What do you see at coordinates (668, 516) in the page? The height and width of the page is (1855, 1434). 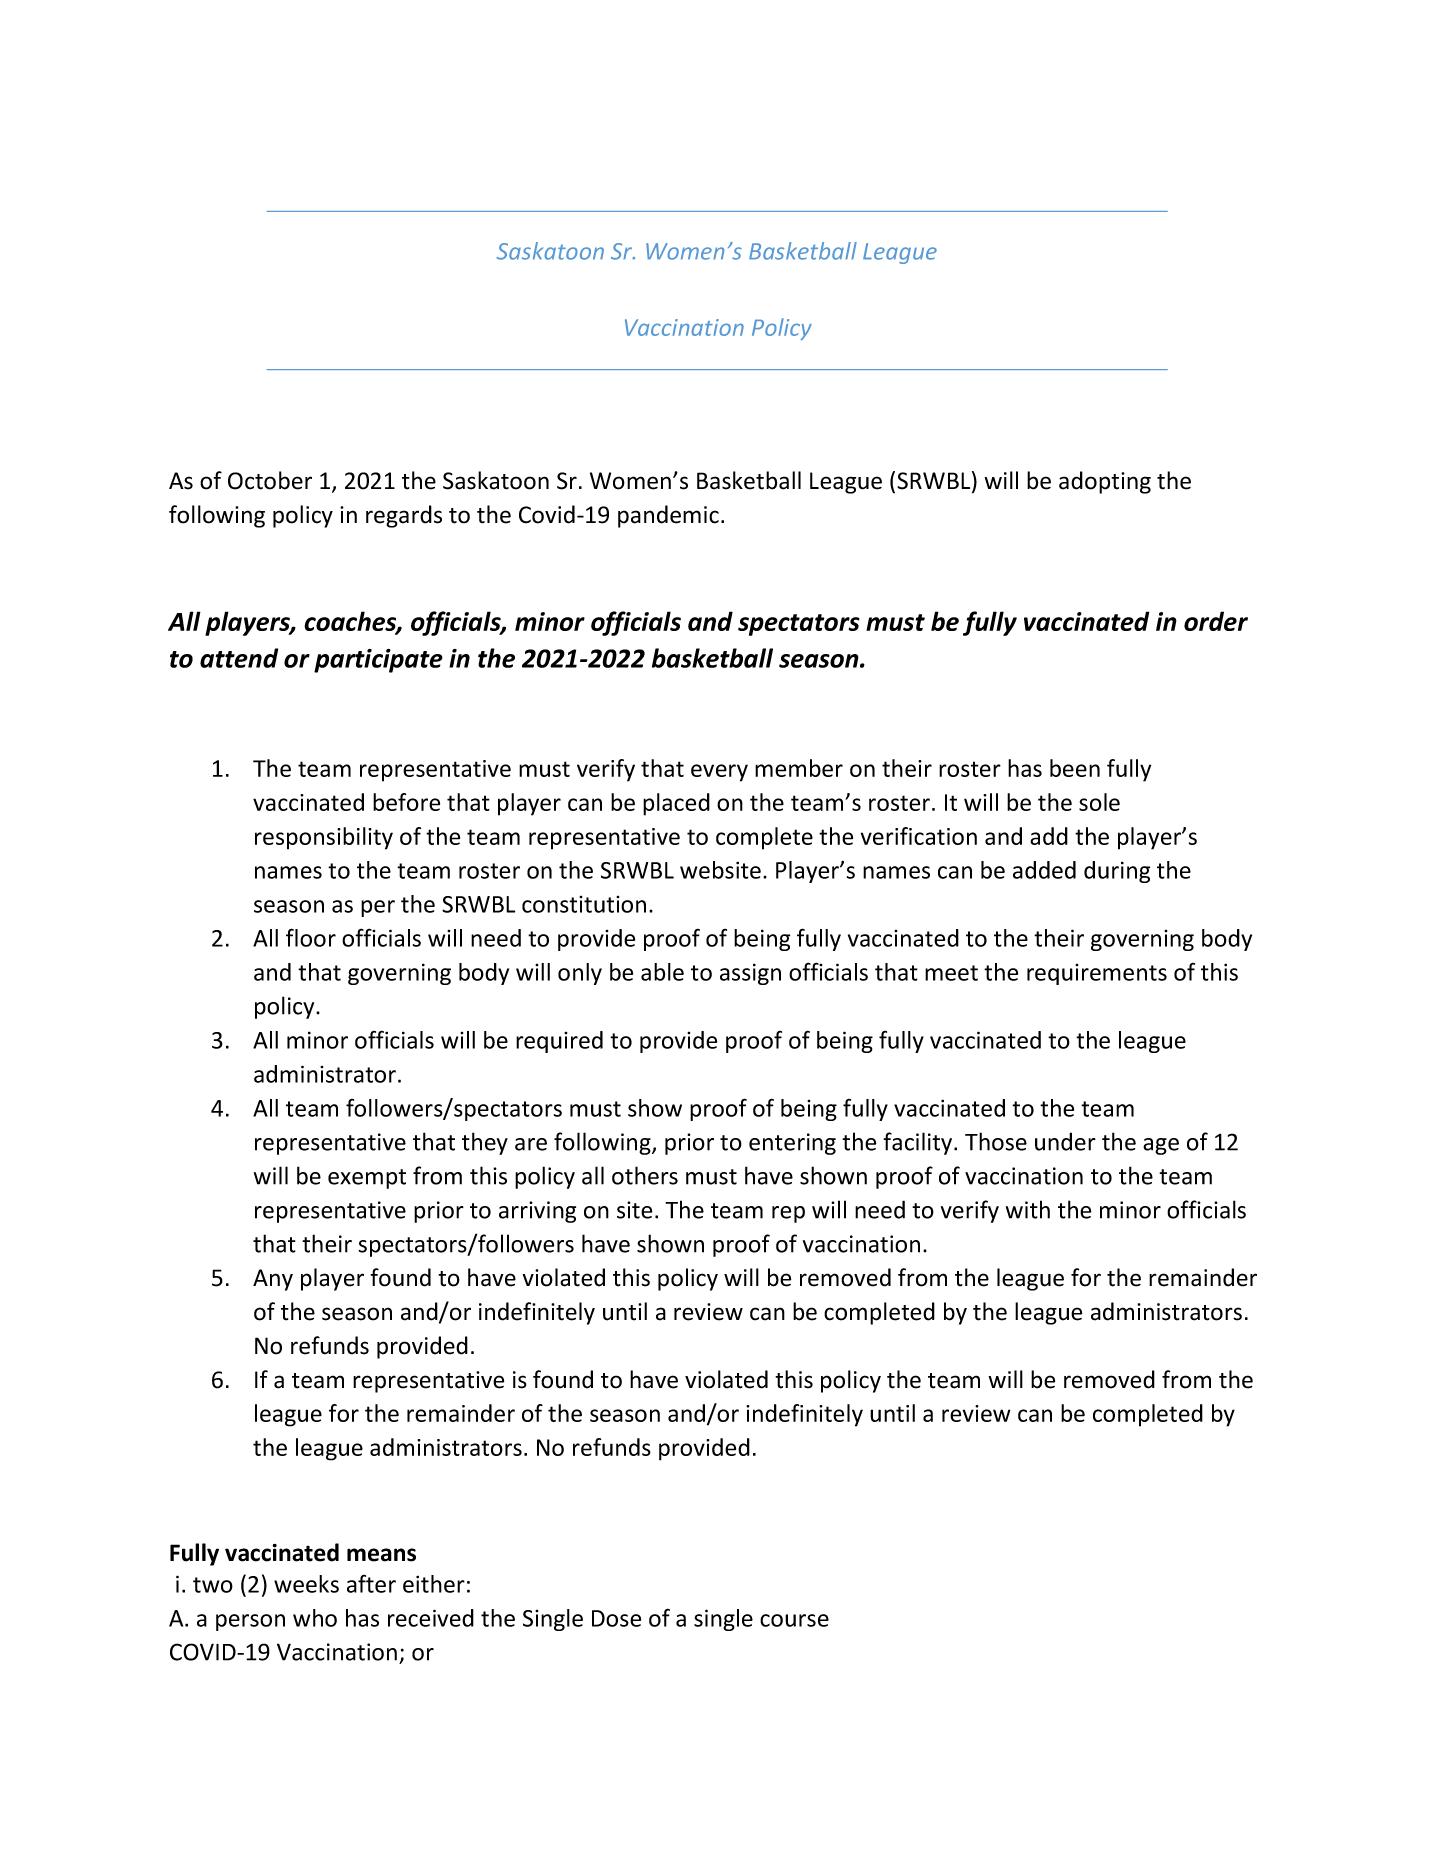 I see `pandemic` at bounding box center [668, 516].
